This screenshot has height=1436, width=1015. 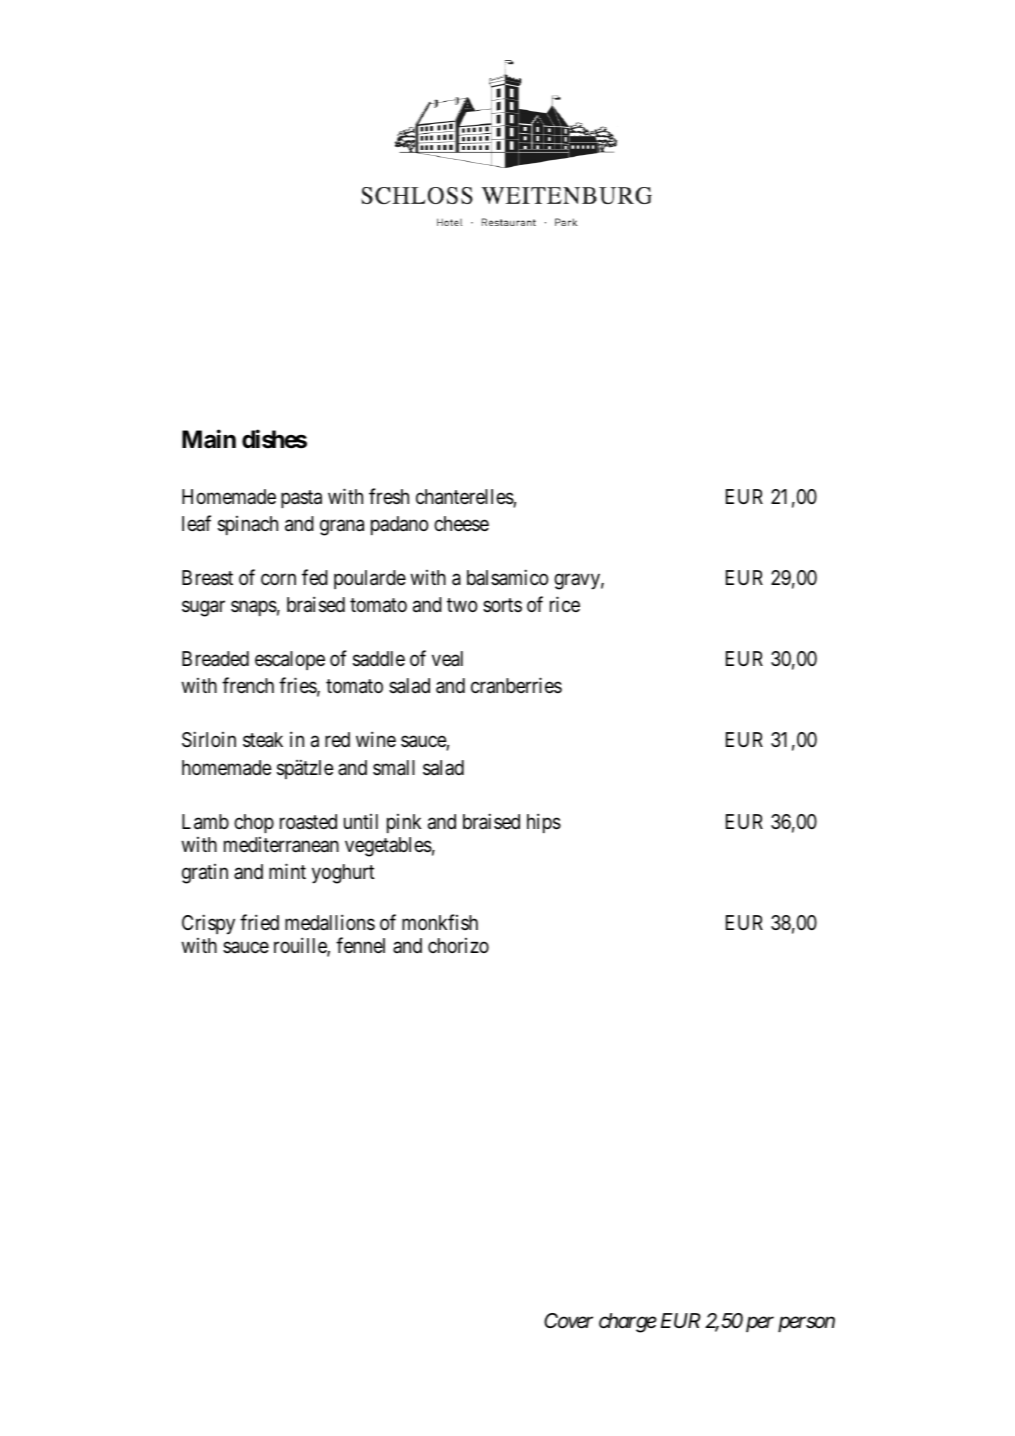 I want to click on pasta, so click(x=301, y=499).
